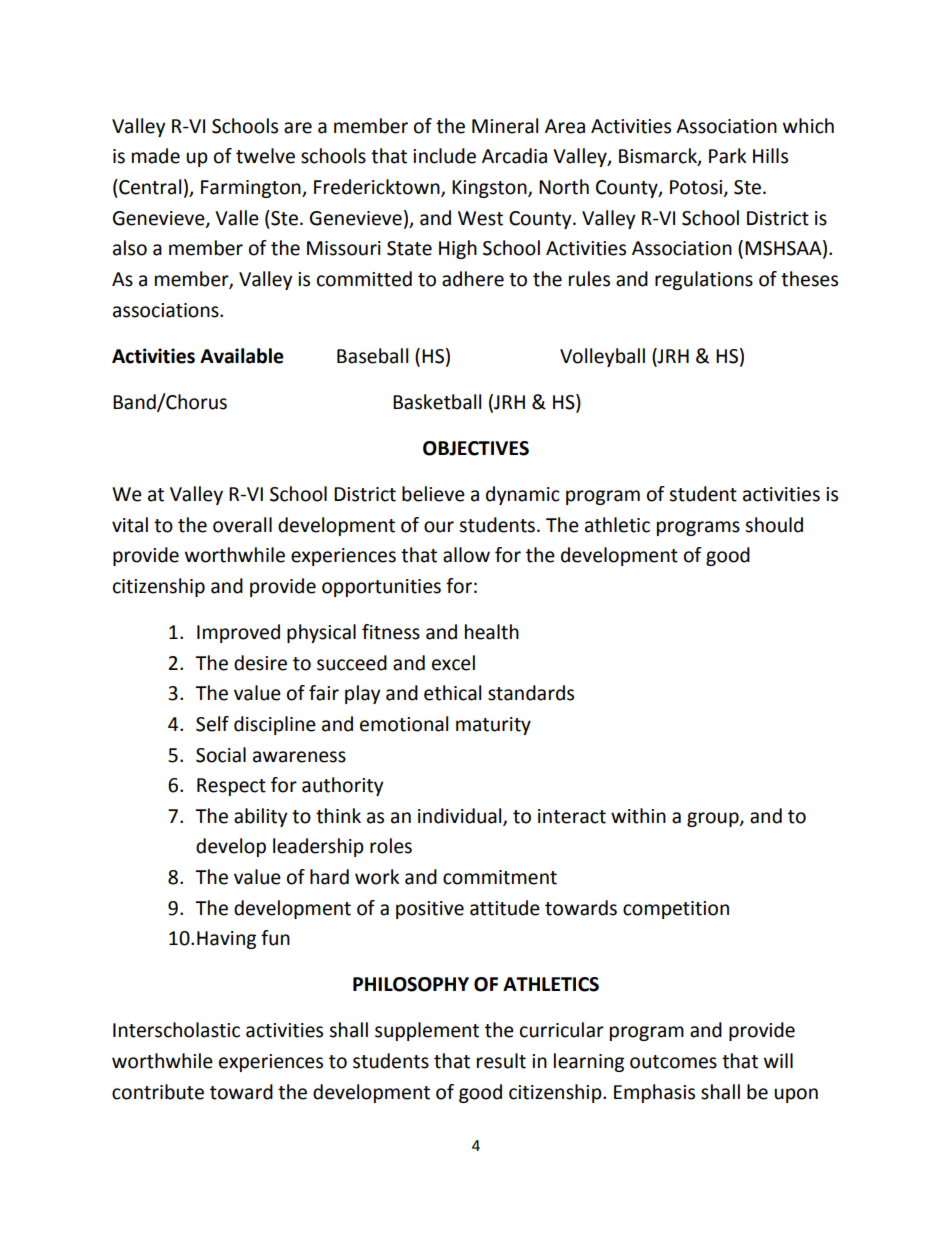  What do you see at coordinates (158, 1092) in the page?
I see `contribute` at bounding box center [158, 1092].
